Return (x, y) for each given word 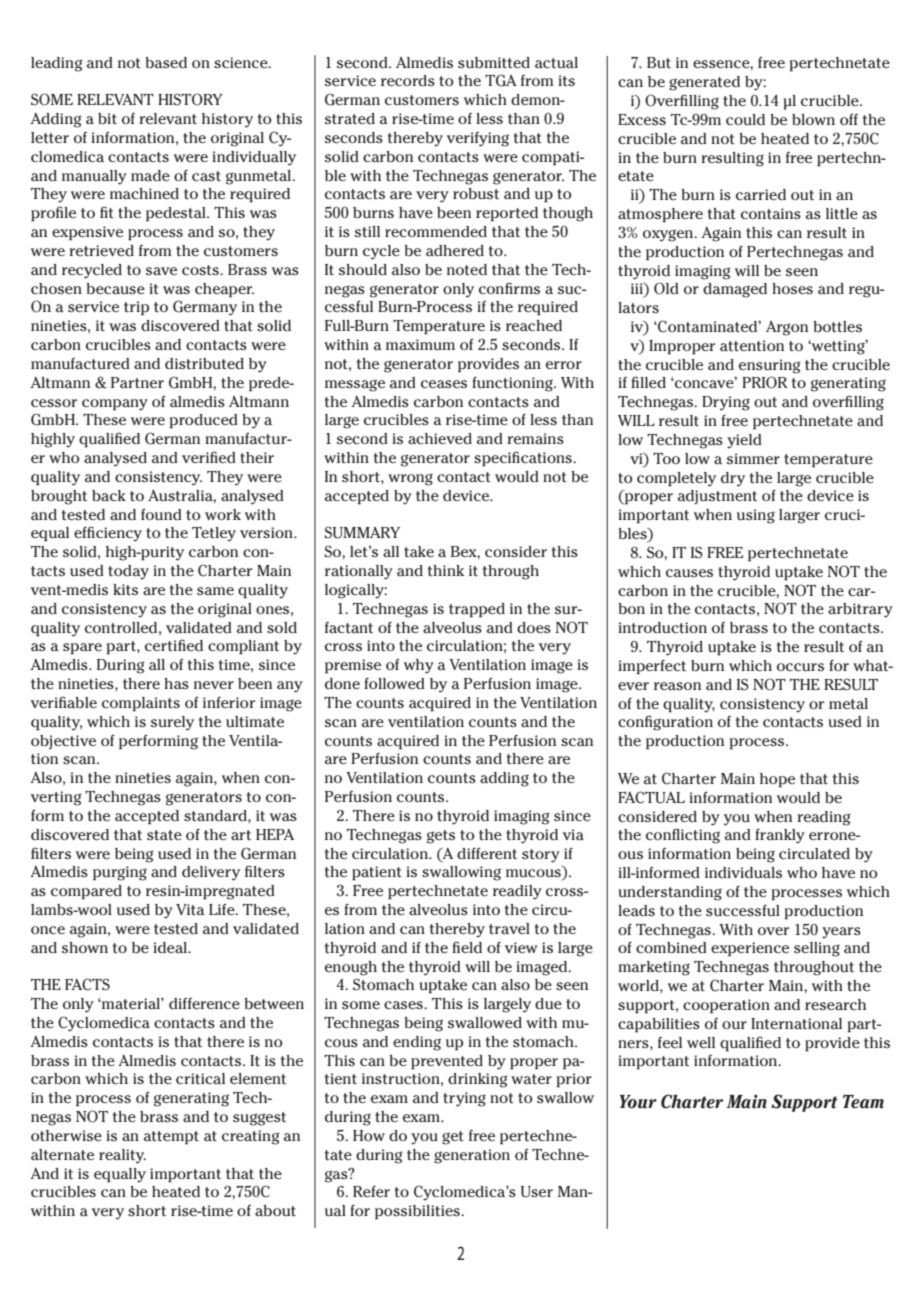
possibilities (418, 1212)
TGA (501, 80)
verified (209, 457)
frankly (780, 836)
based (166, 63)
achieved (440, 439)
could (745, 120)
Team (863, 1102)
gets (441, 837)
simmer (753, 459)
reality (122, 1156)
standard (216, 816)
